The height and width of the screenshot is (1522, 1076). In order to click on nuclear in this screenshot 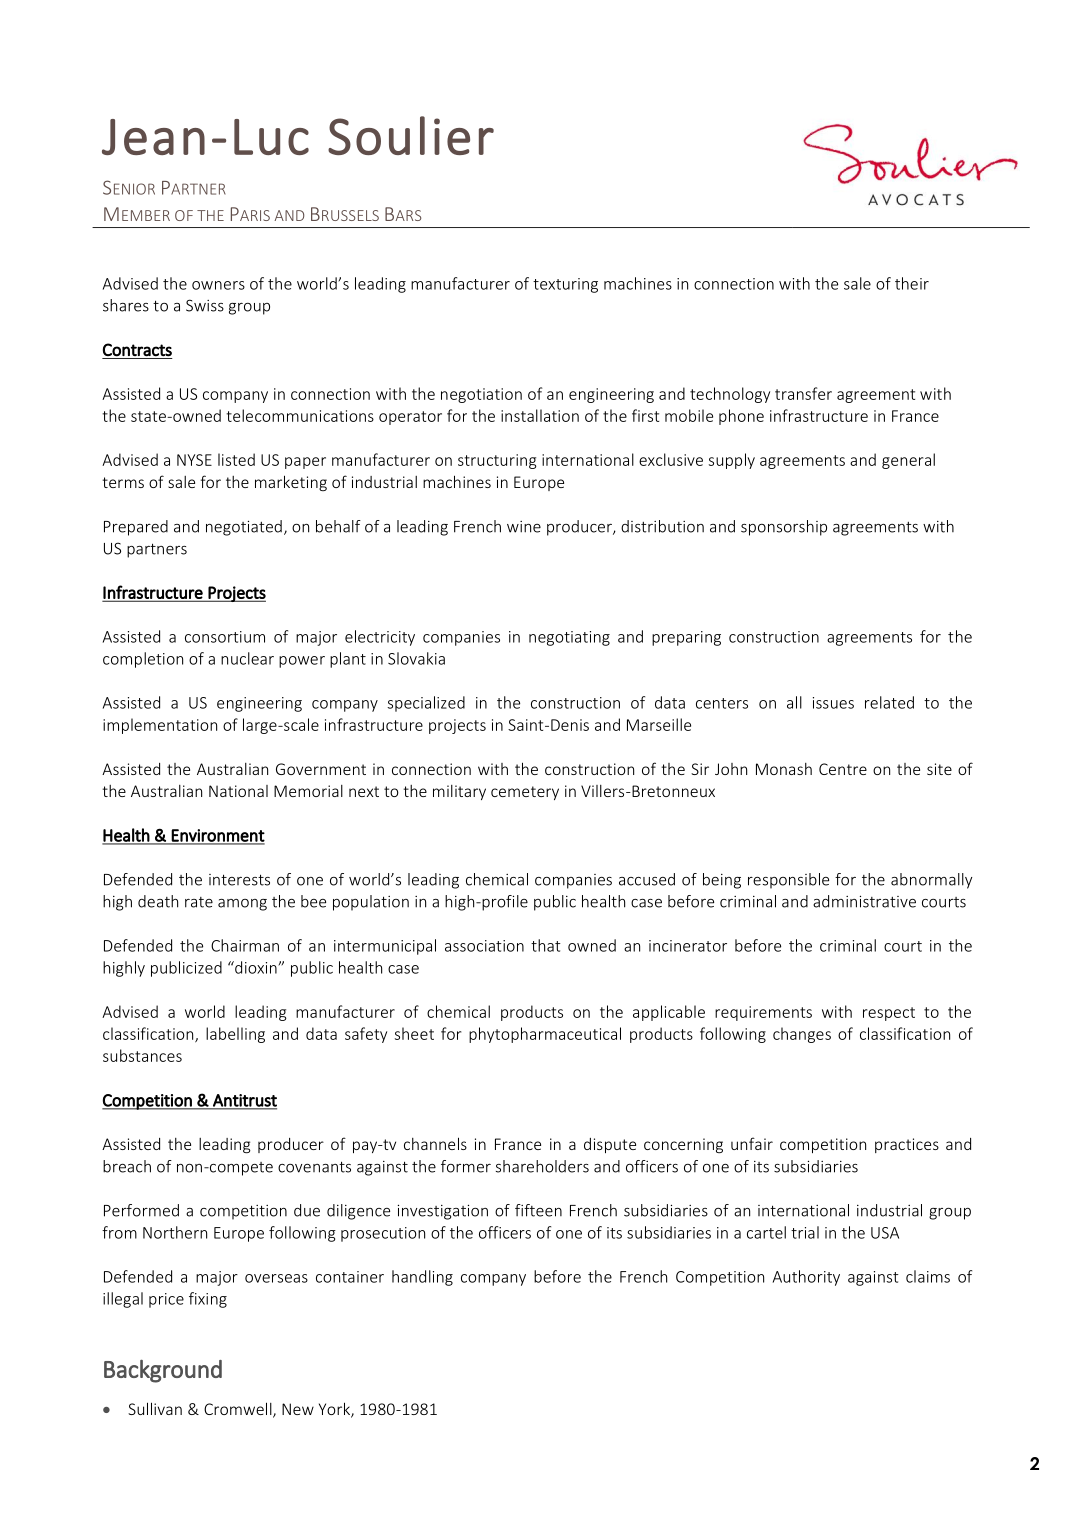, I will do `click(247, 658)`.
